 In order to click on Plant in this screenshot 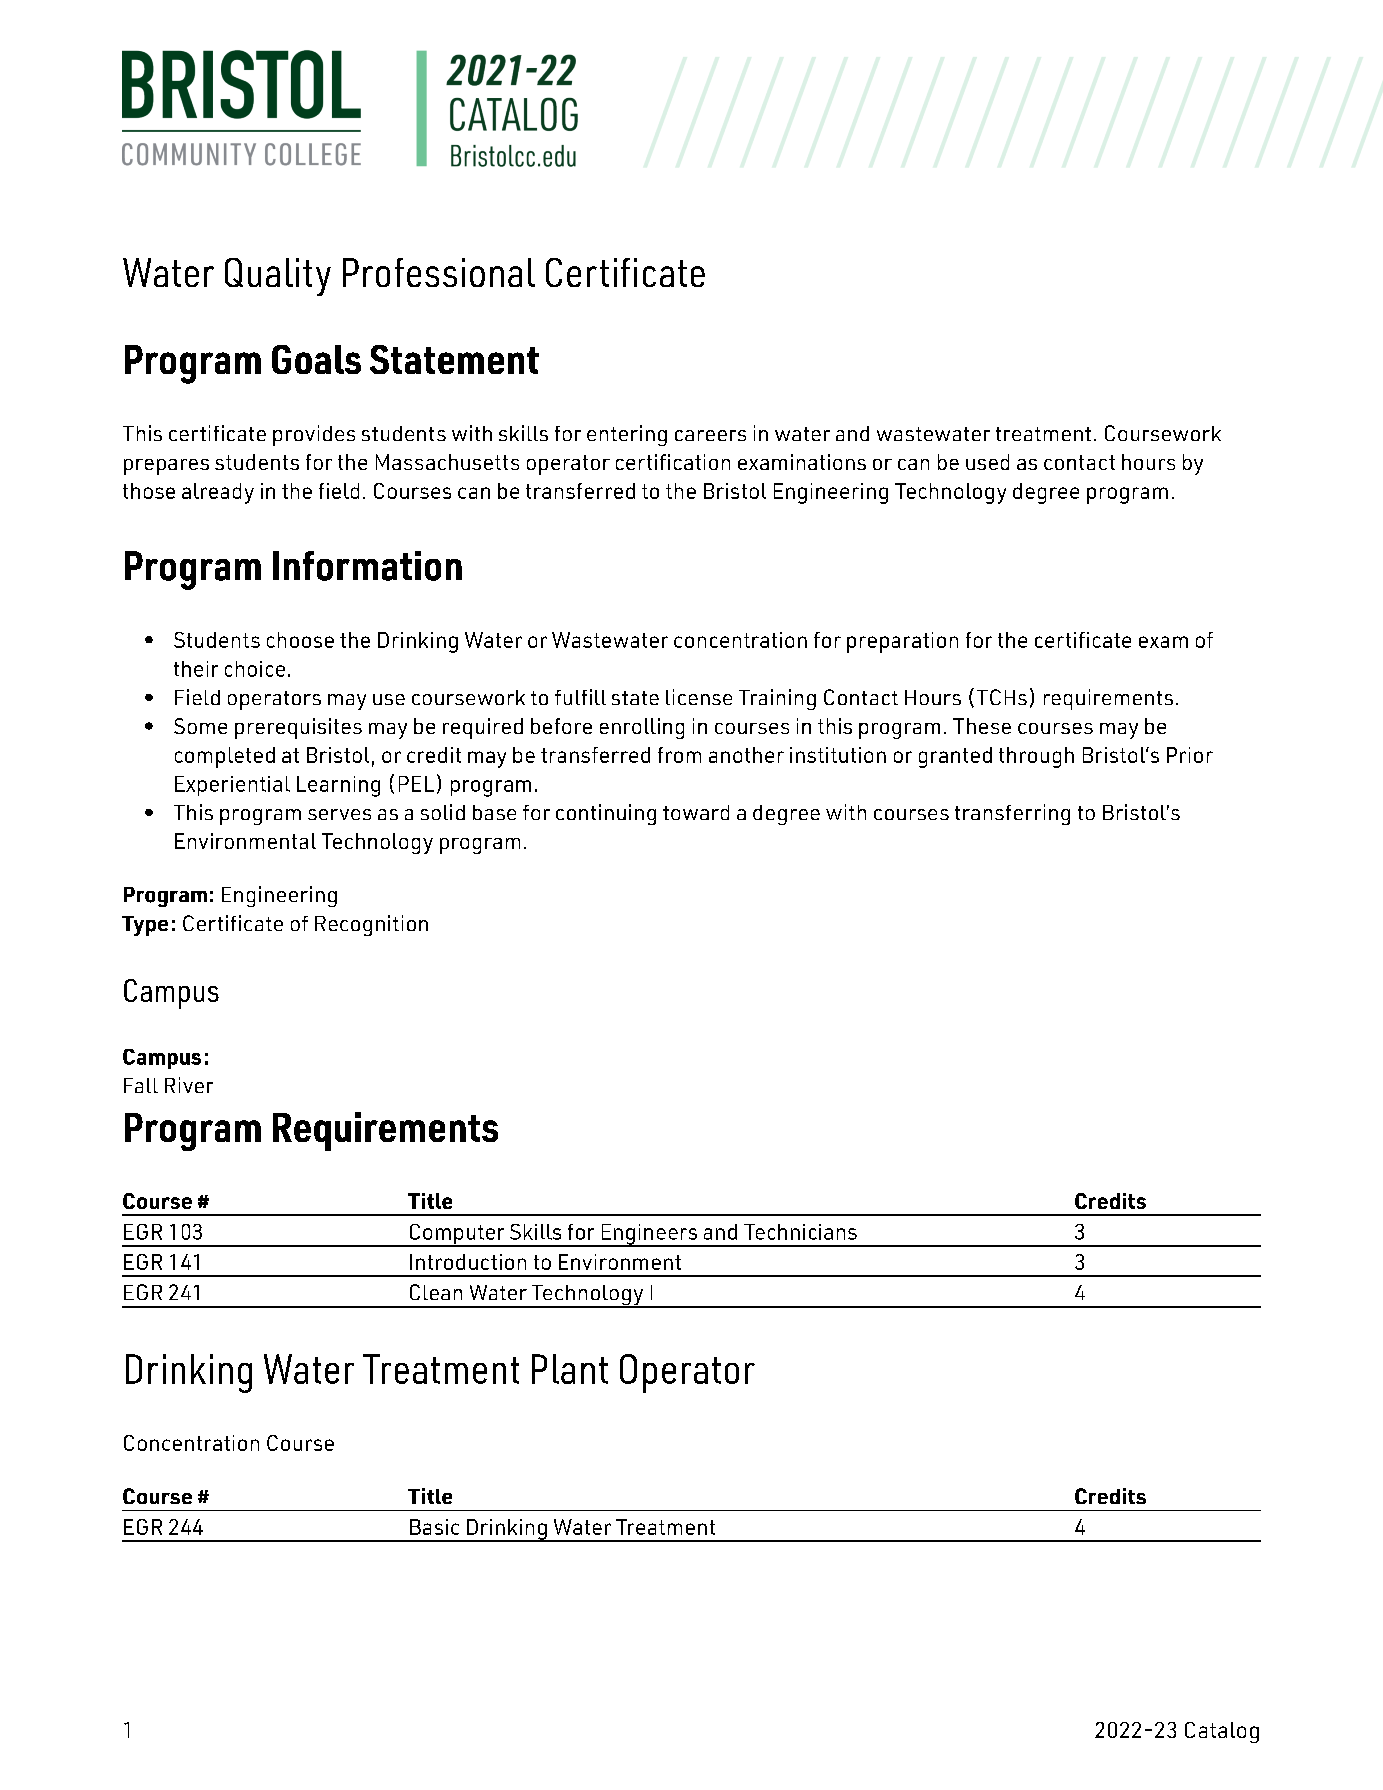, I will do `click(570, 1369)`.
